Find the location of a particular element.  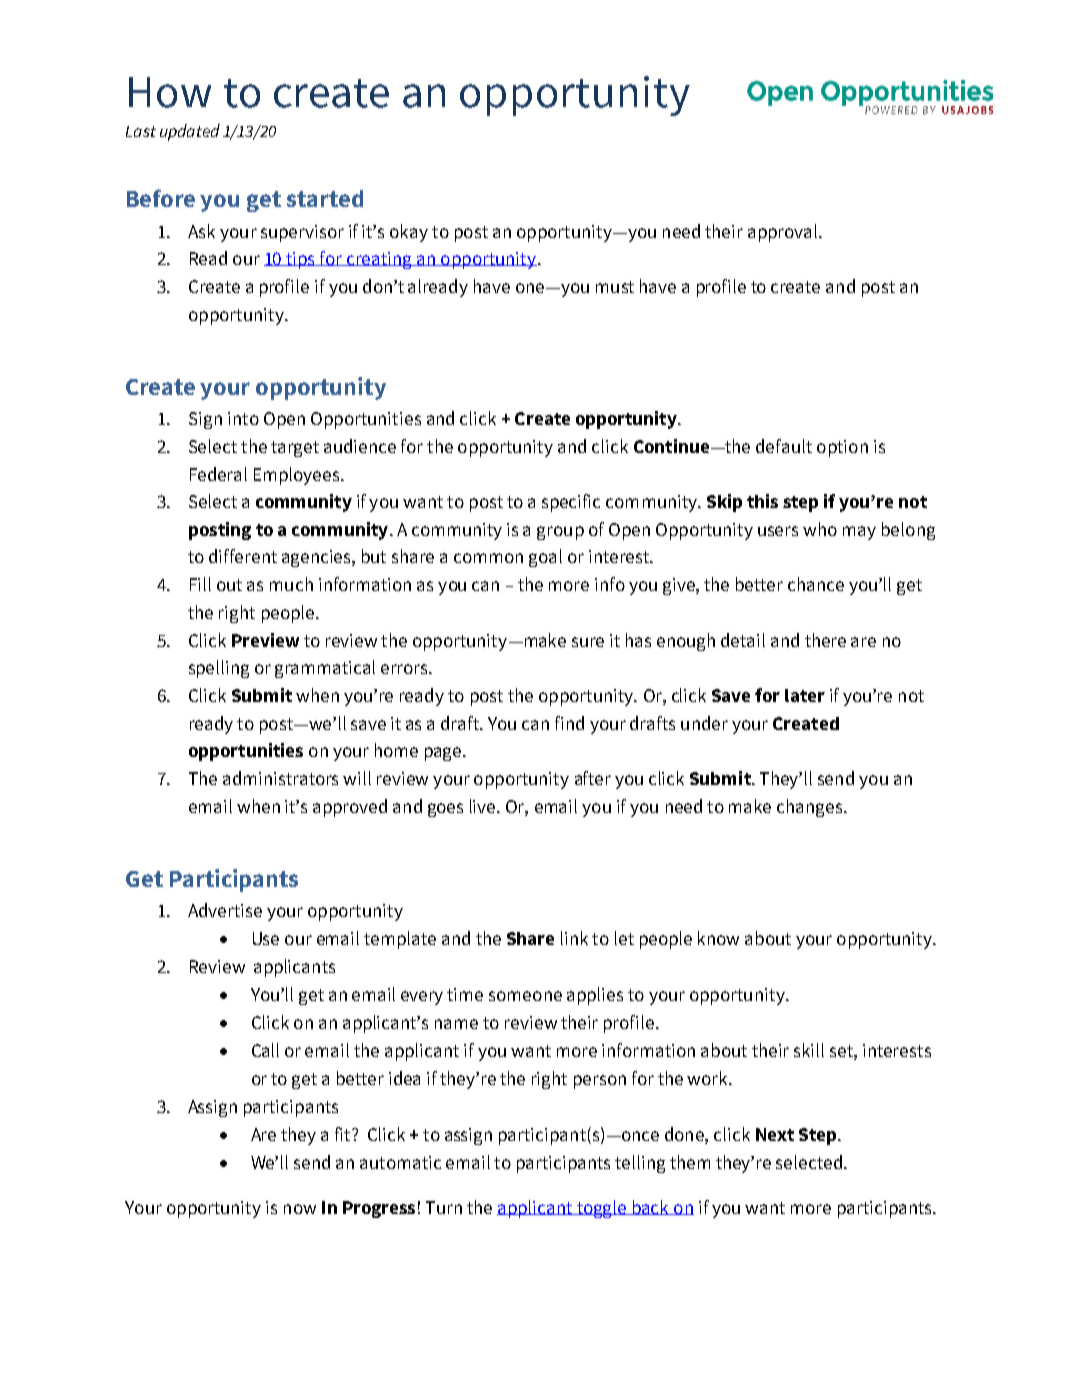

updated is located at coordinates (190, 132).
